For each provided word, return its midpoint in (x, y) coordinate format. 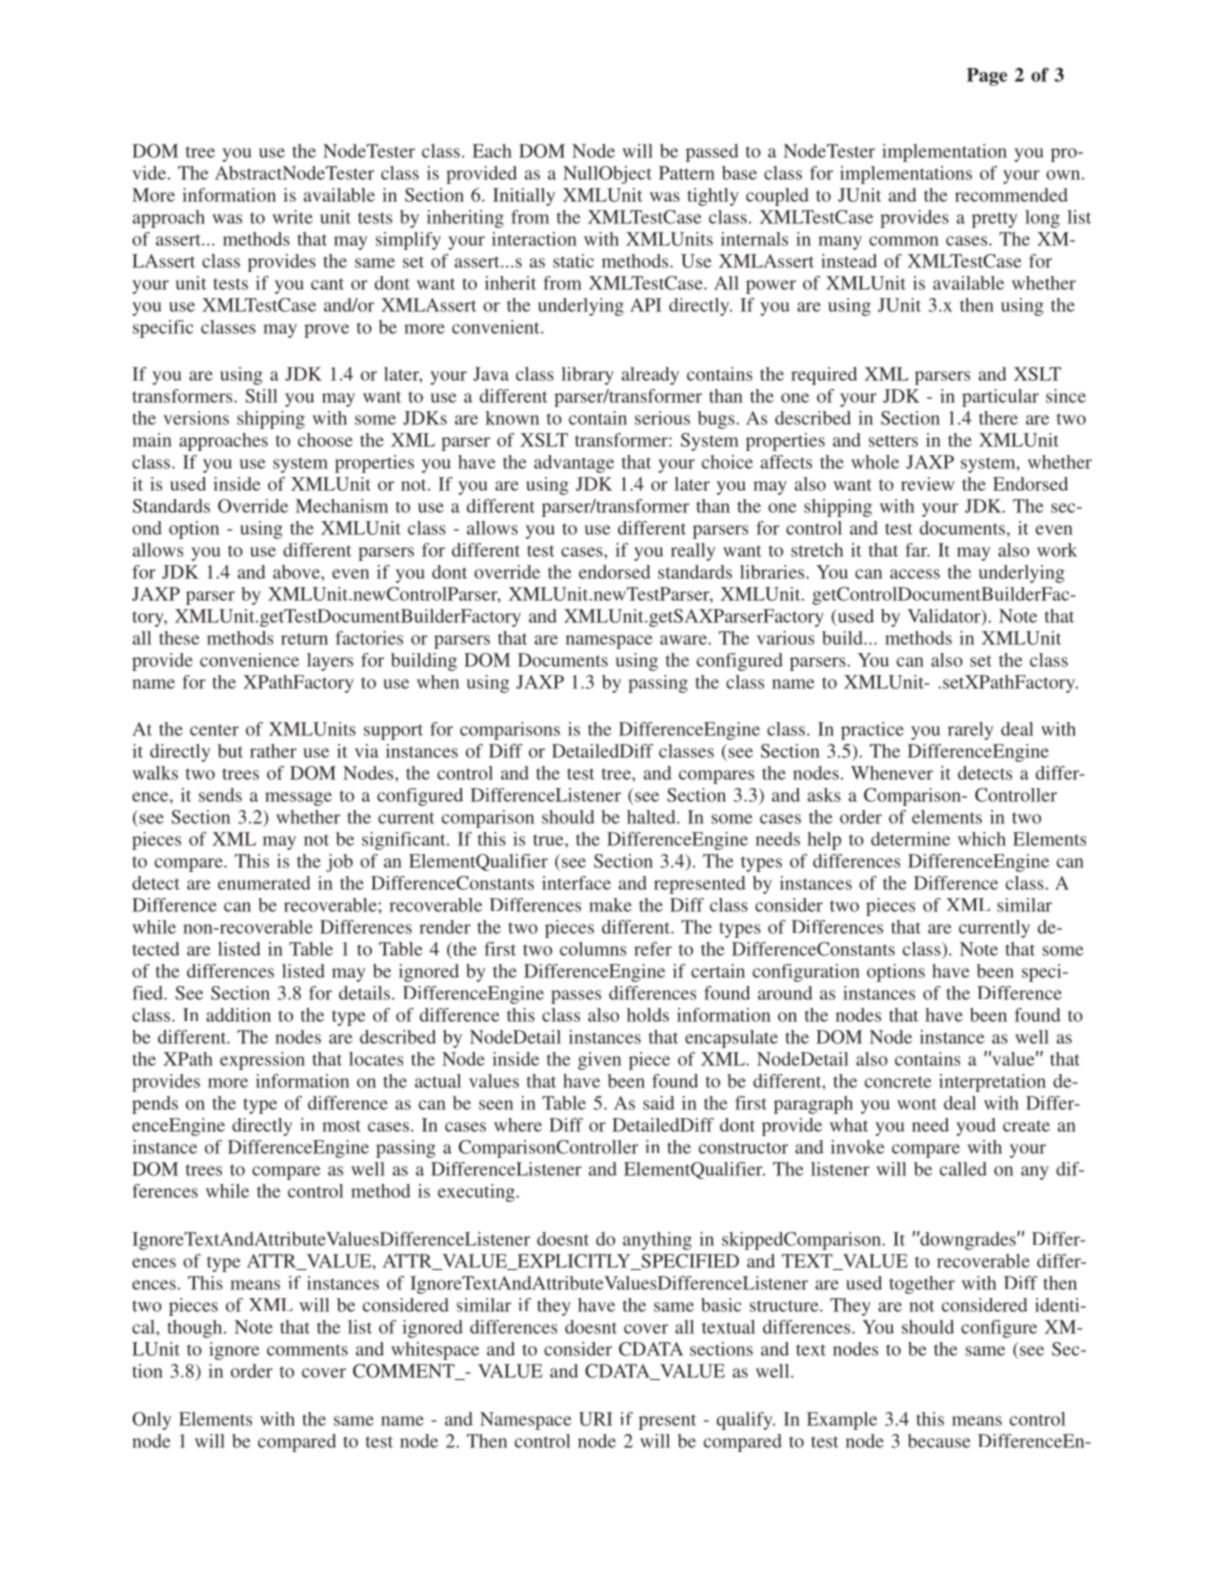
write (292, 217)
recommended (1011, 195)
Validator (945, 617)
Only (151, 1421)
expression (262, 1061)
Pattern (687, 173)
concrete (898, 1082)
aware (684, 640)
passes (576, 997)
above (297, 572)
